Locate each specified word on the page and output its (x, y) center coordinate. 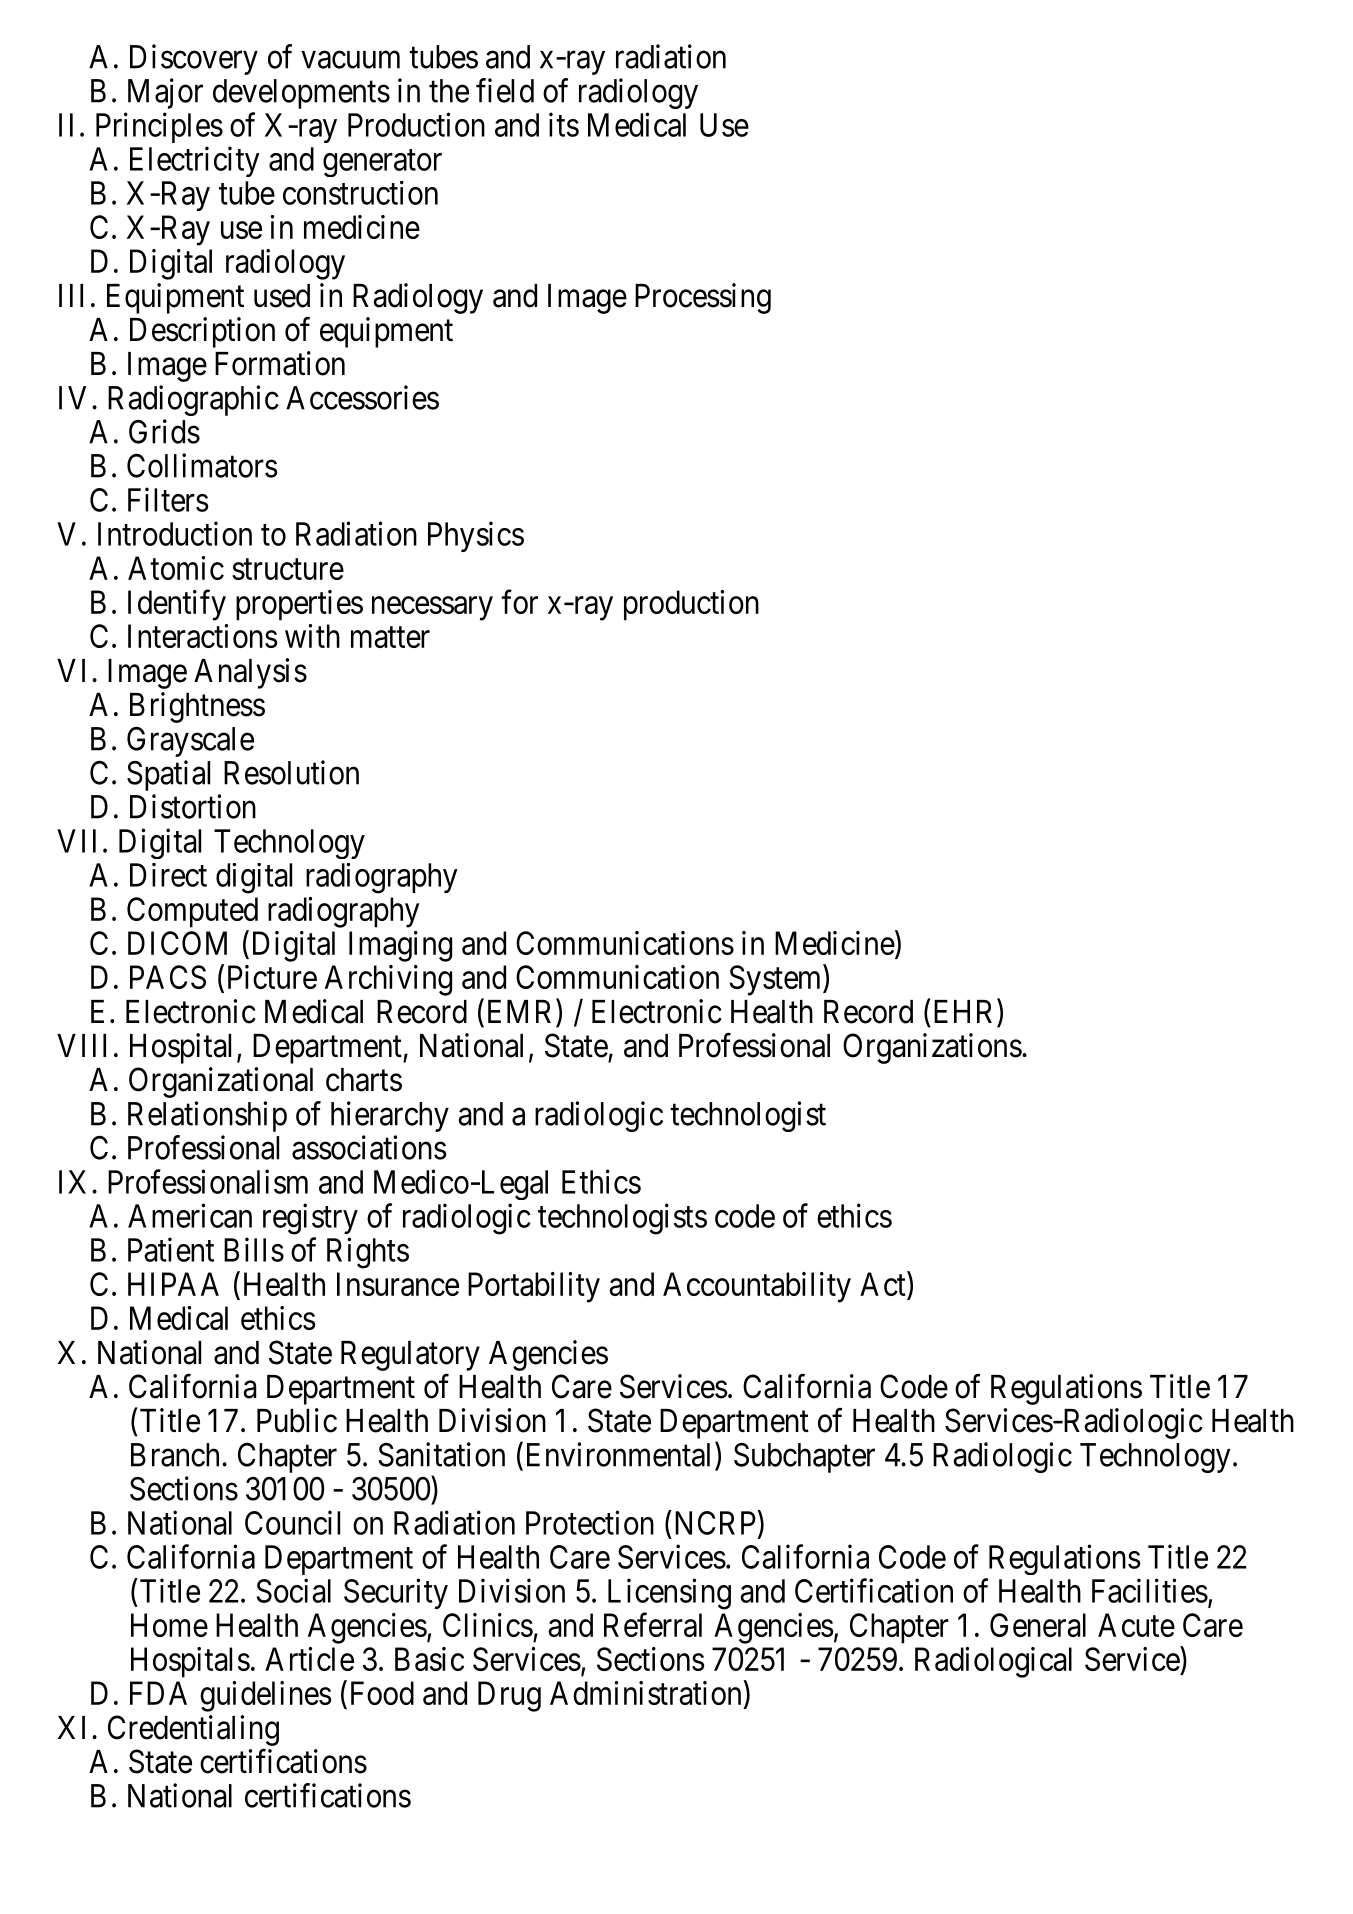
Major (165, 93)
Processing (703, 298)
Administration (645, 1693)
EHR (966, 1011)
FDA (158, 1693)
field (505, 90)
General (1038, 1625)
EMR (522, 1011)
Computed (192, 912)
